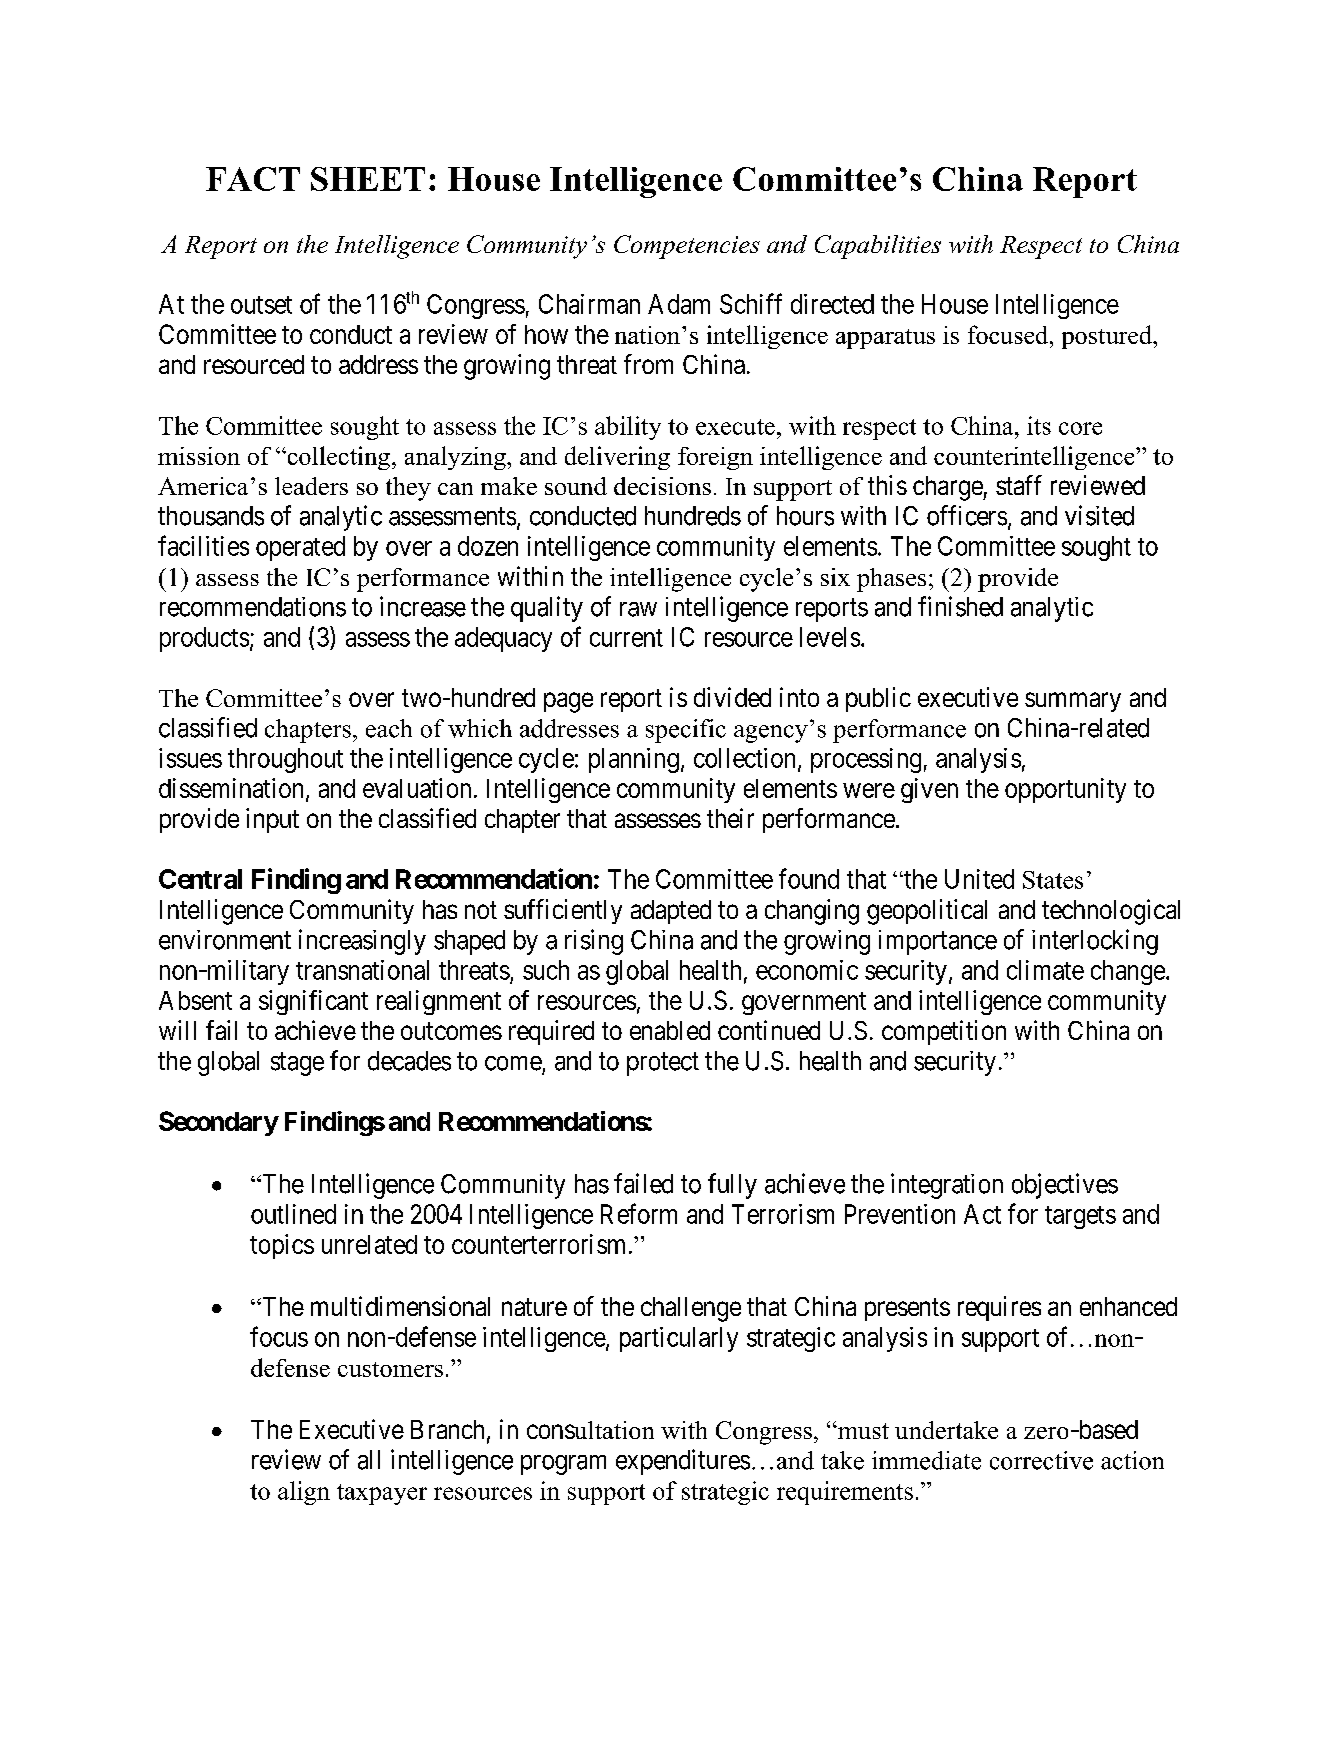  What do you see at coordinates (730, 818) in the image?
I see `their` at bounding box center [730, 818].
